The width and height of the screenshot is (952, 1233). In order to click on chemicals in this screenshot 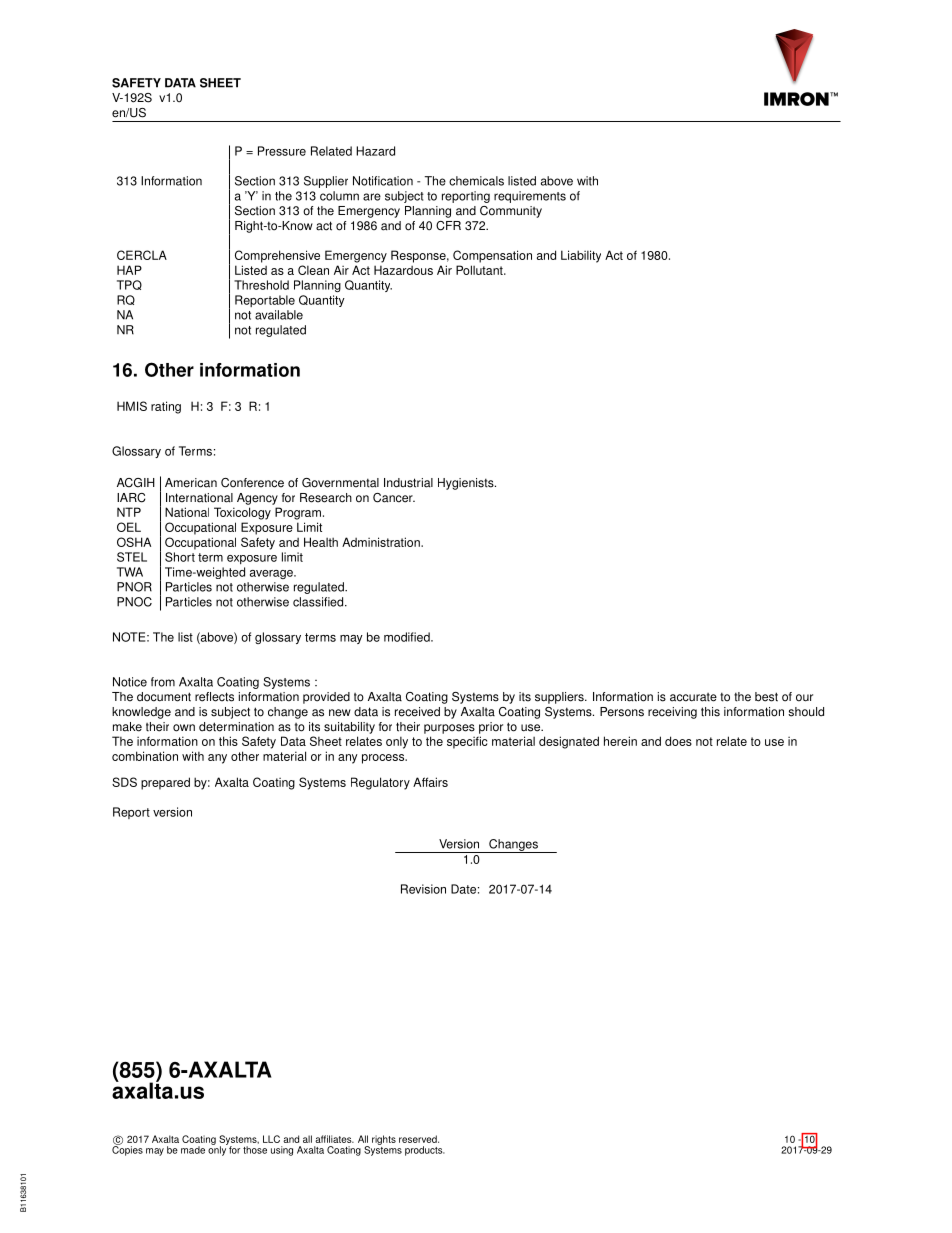, I will do `click(476, 181)`.
